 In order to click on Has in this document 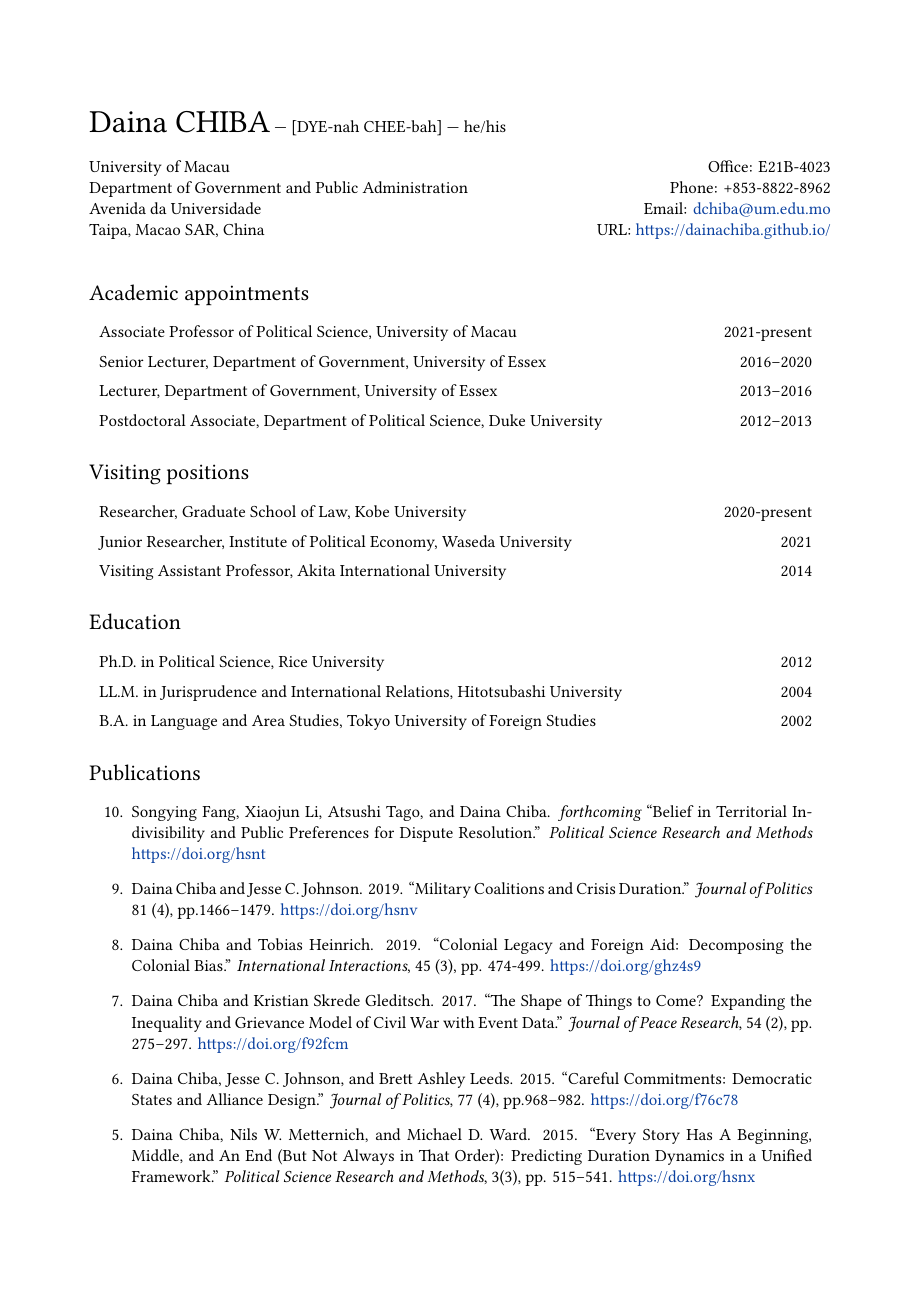, I will do `click(699, 1134)`.
